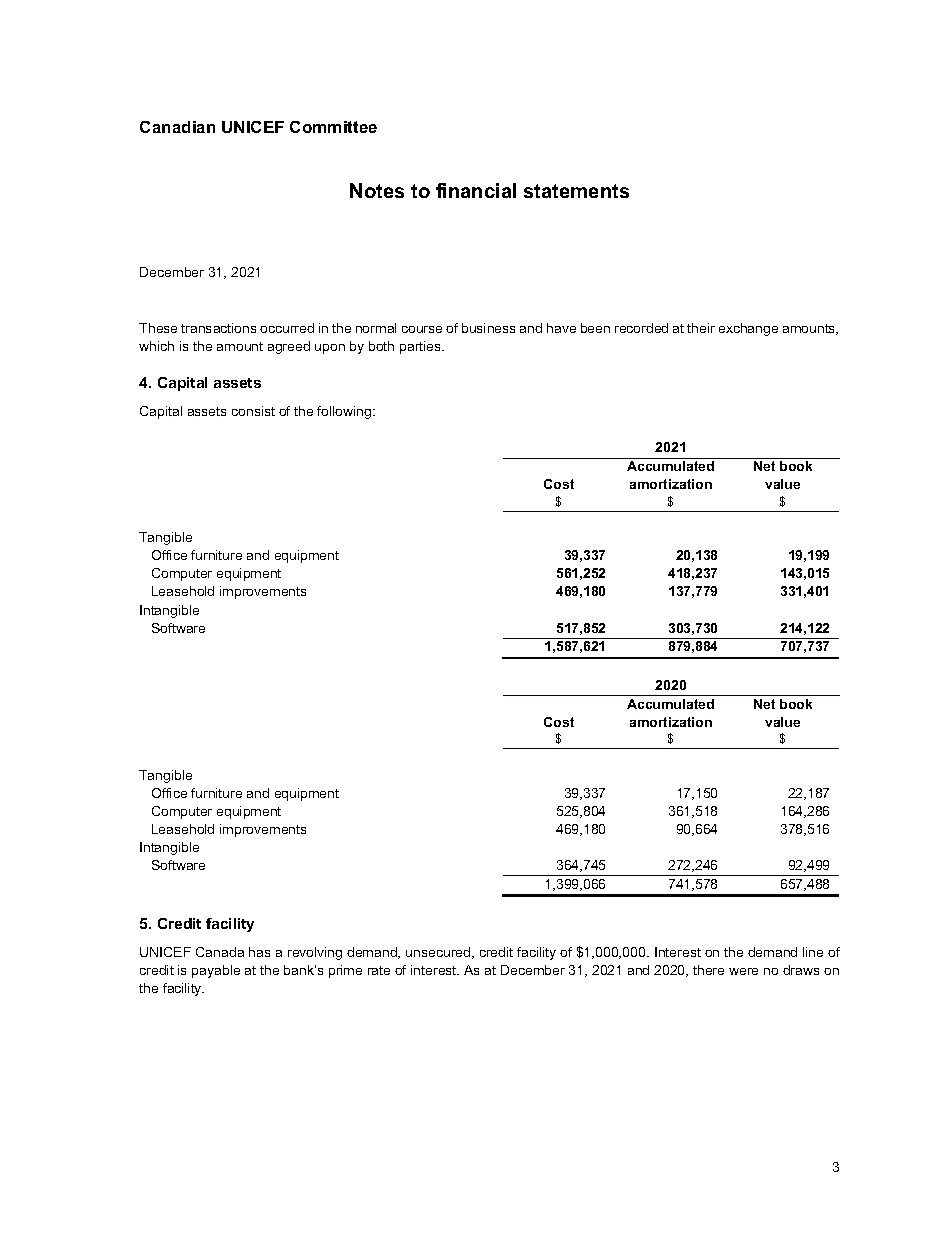  What do you see at coordinates (748, 329) in the page?
I see `exchange` at bounding box center [748, 329].
